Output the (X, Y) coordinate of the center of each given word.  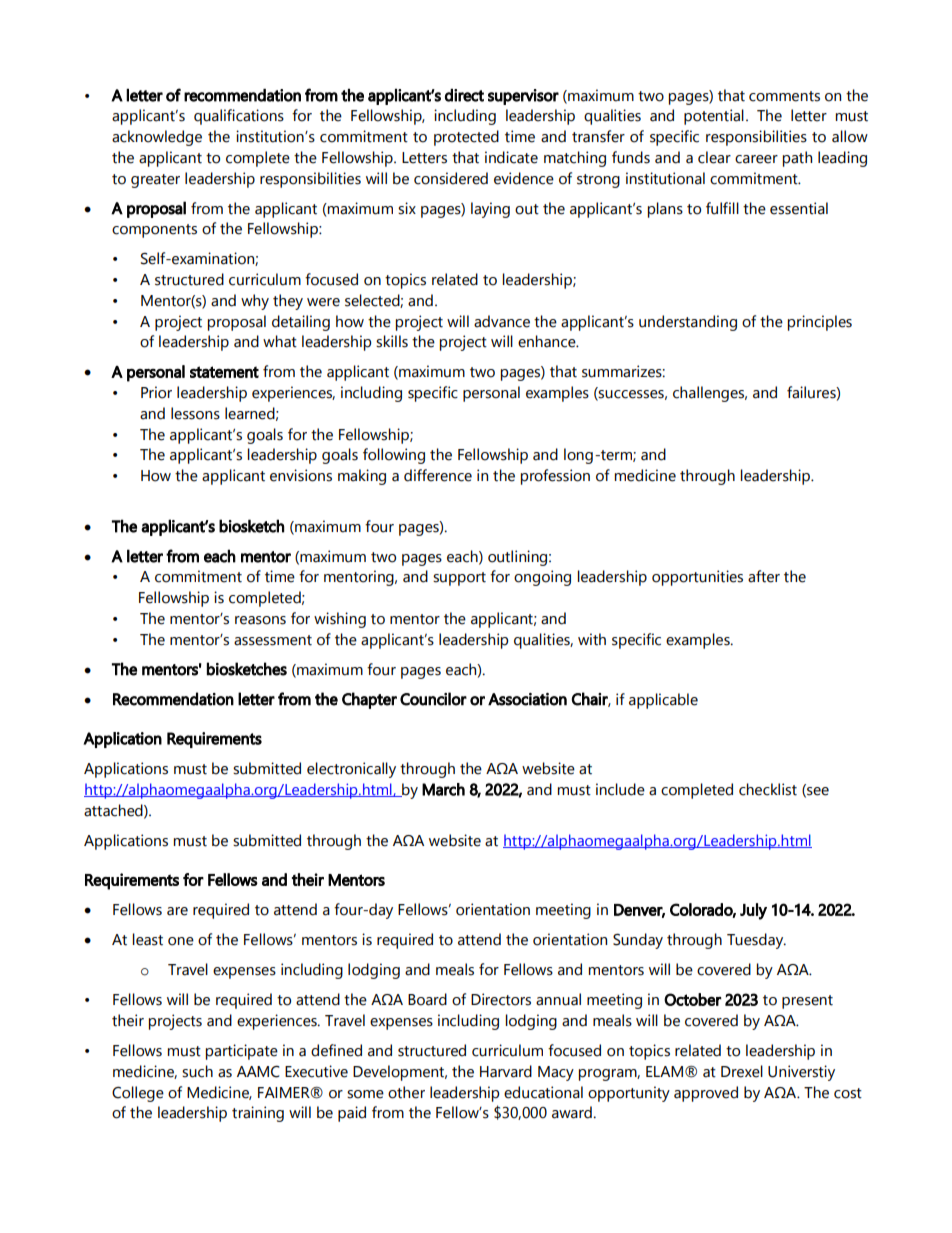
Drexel (742, 1071)
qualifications (239, 117)
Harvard (506, 1071)
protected (466, 138)
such (197, 1071)
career (756, 159)
